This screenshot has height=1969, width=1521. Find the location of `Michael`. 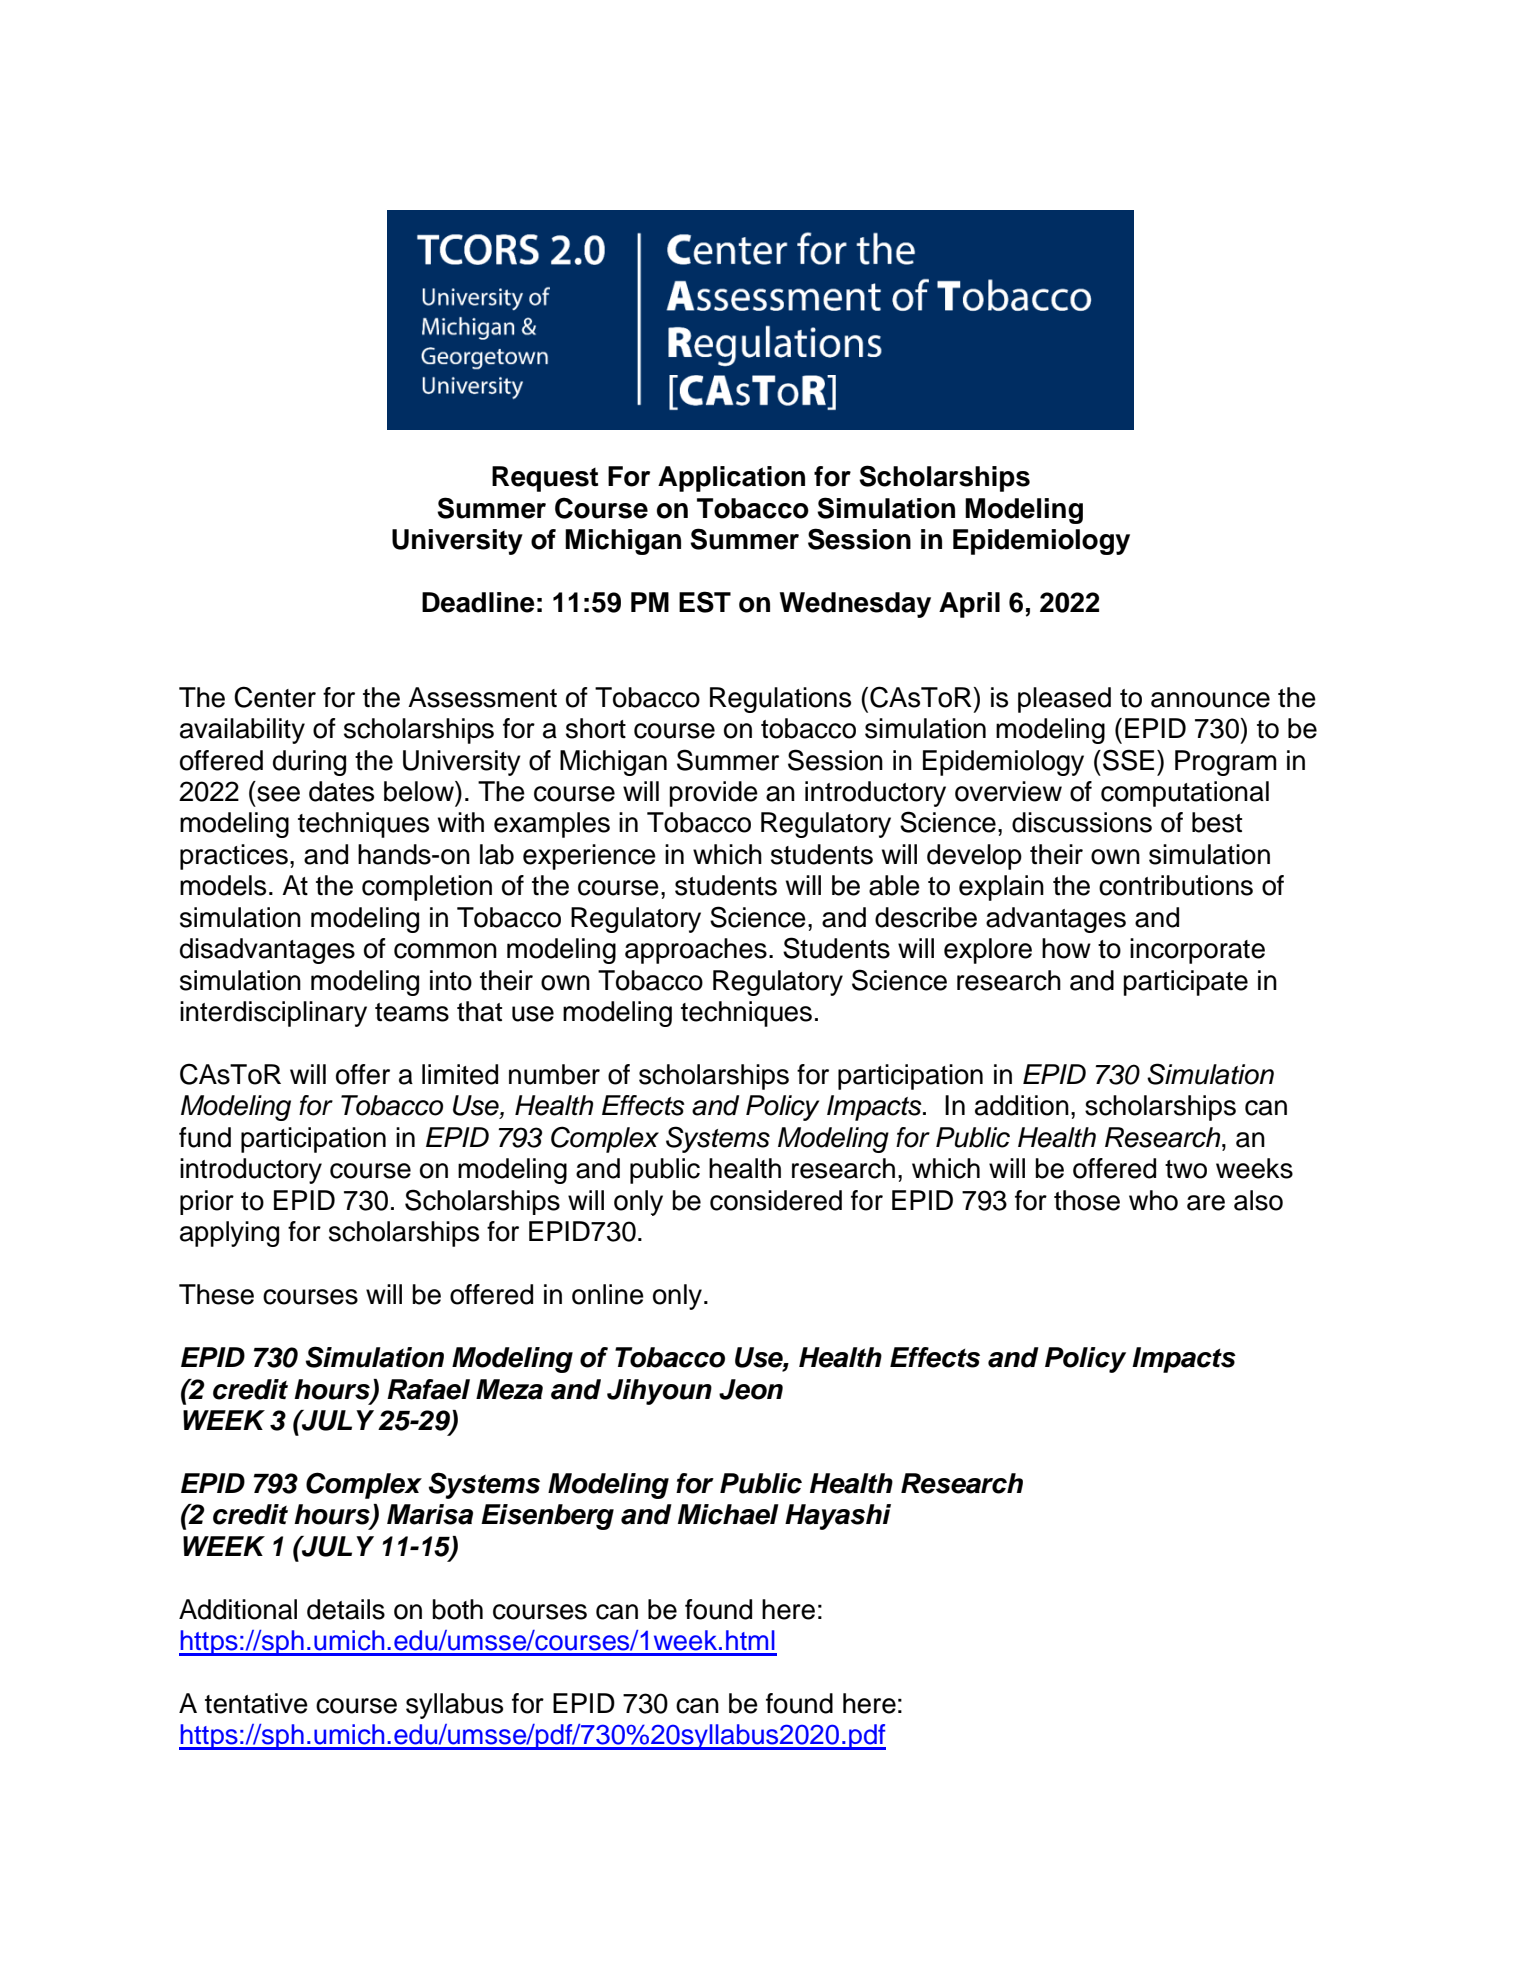

Michael is located at coordinates (728, 1514).
